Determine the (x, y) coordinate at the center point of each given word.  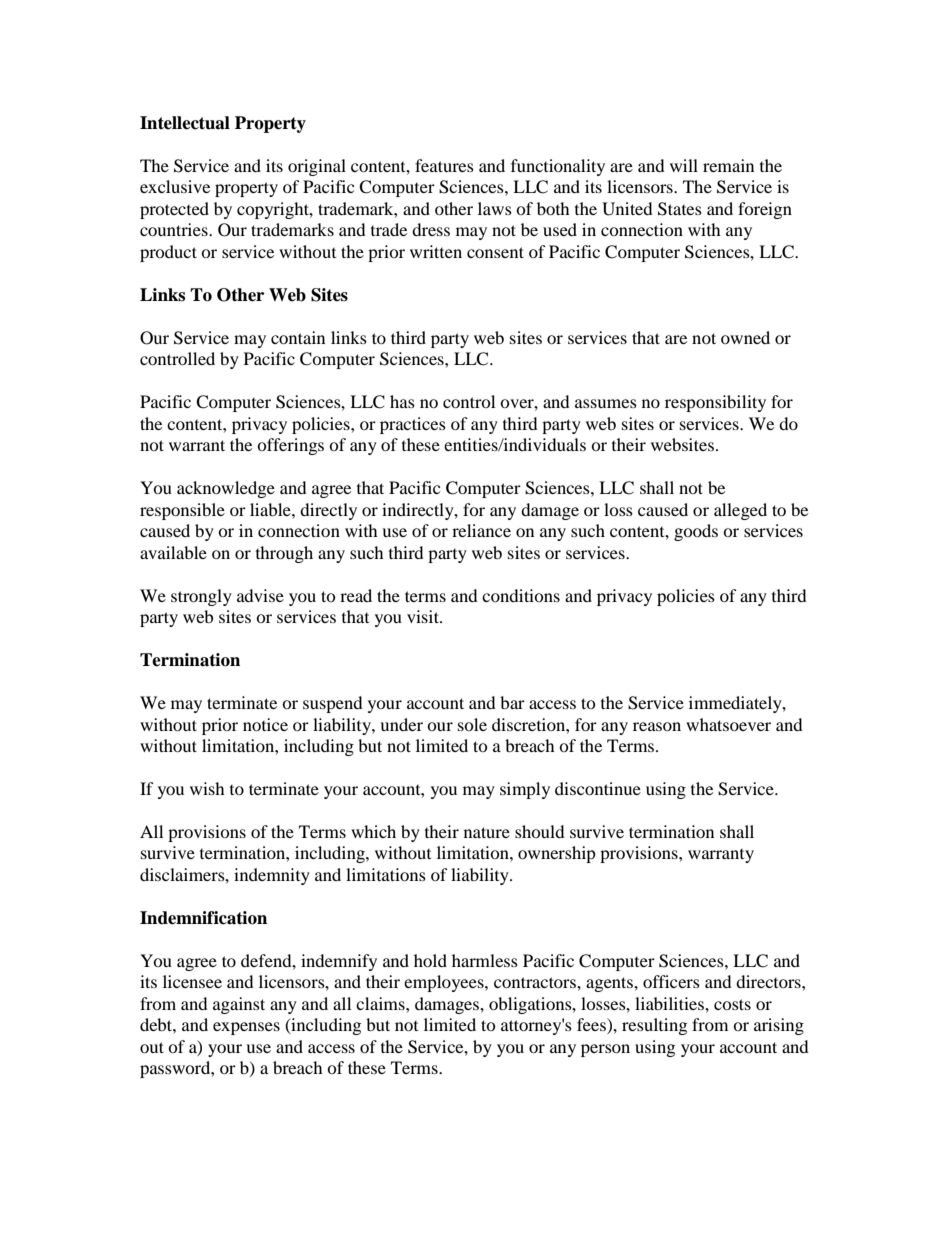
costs (732, 1004)
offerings (290, 446)
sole (472, 724)
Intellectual (185, 123)
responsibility (715, 403)
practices (413, 425)
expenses (246, 1028)
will (684, 165)
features (444, 165)
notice (265, 724)
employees (445, 983)
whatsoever (728, 724)
